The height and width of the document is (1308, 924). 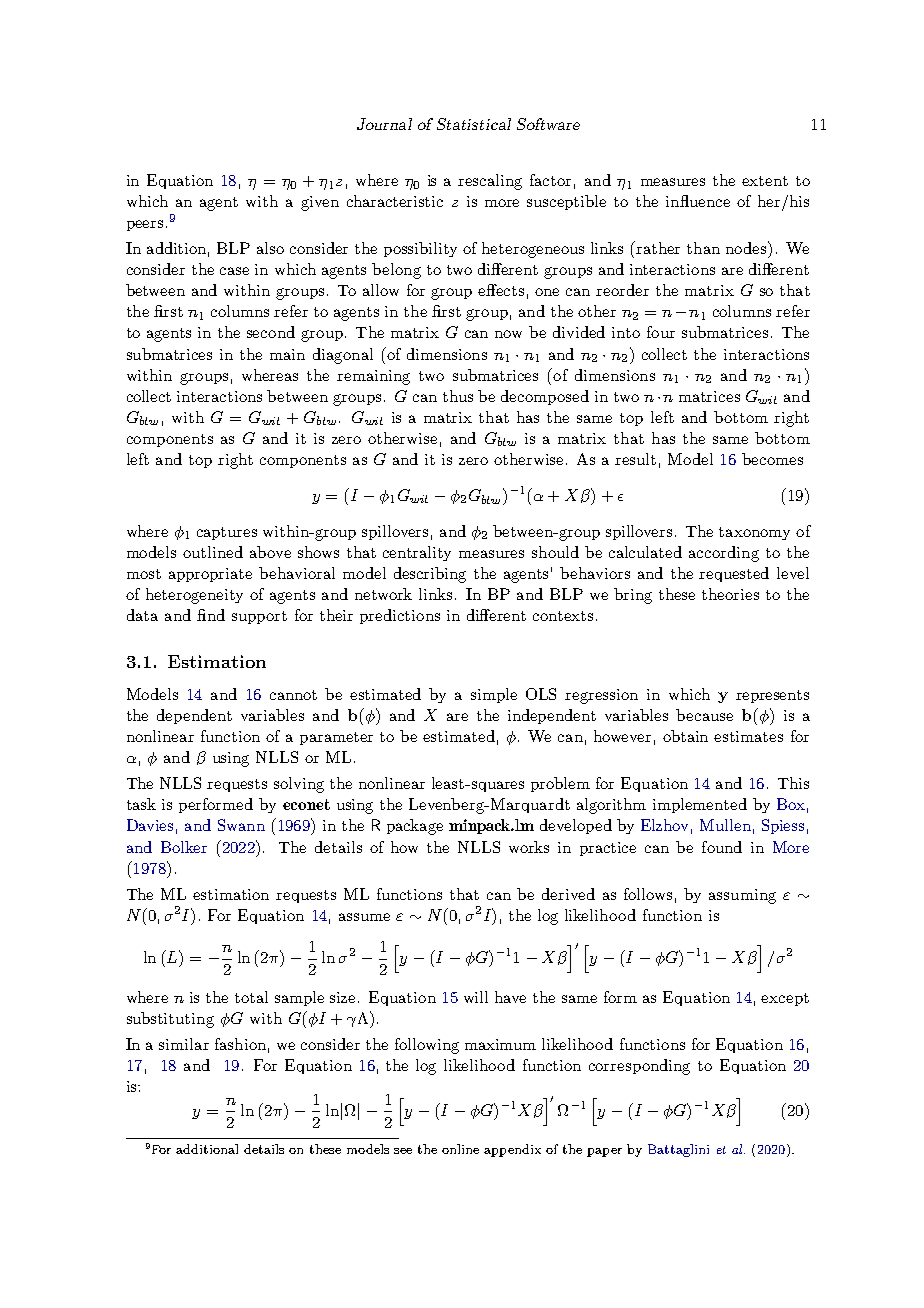 What do you see at coordinates (765, 181) in the document?
I see `extent` at bounding box center [765, 181].
